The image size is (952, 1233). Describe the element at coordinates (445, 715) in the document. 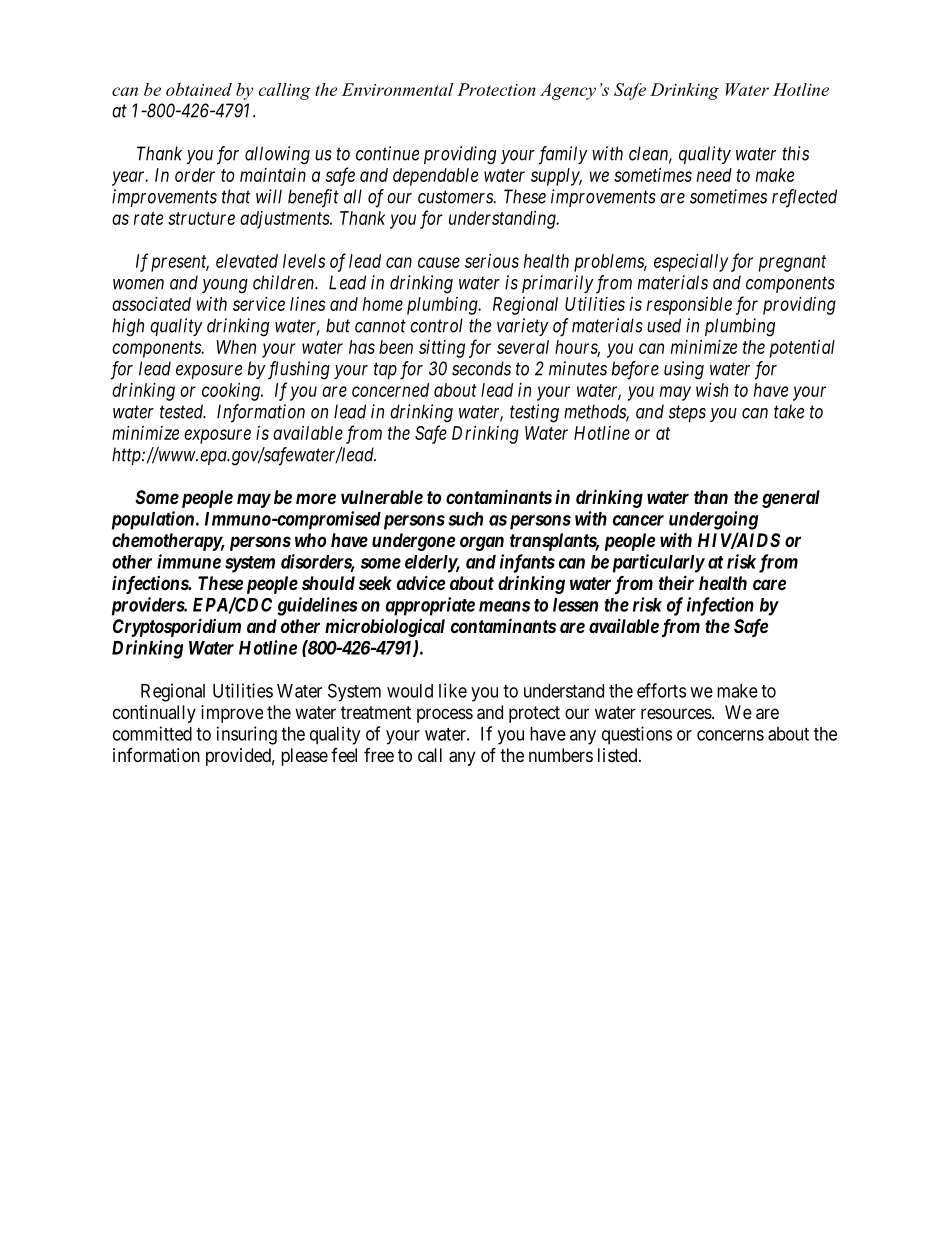

I see `process` at that location.
